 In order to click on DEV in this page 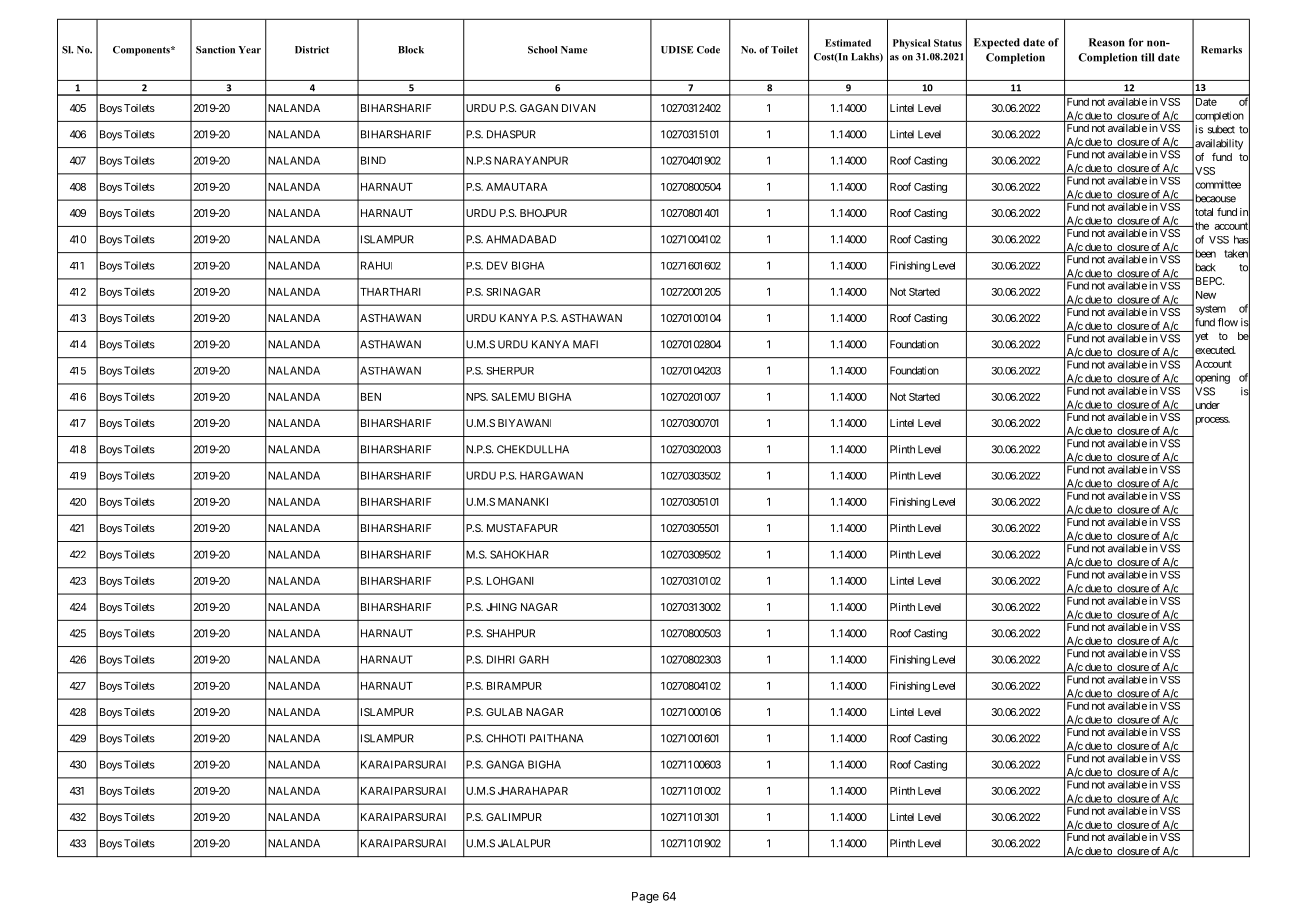, I will do `click(497, 265)`.
